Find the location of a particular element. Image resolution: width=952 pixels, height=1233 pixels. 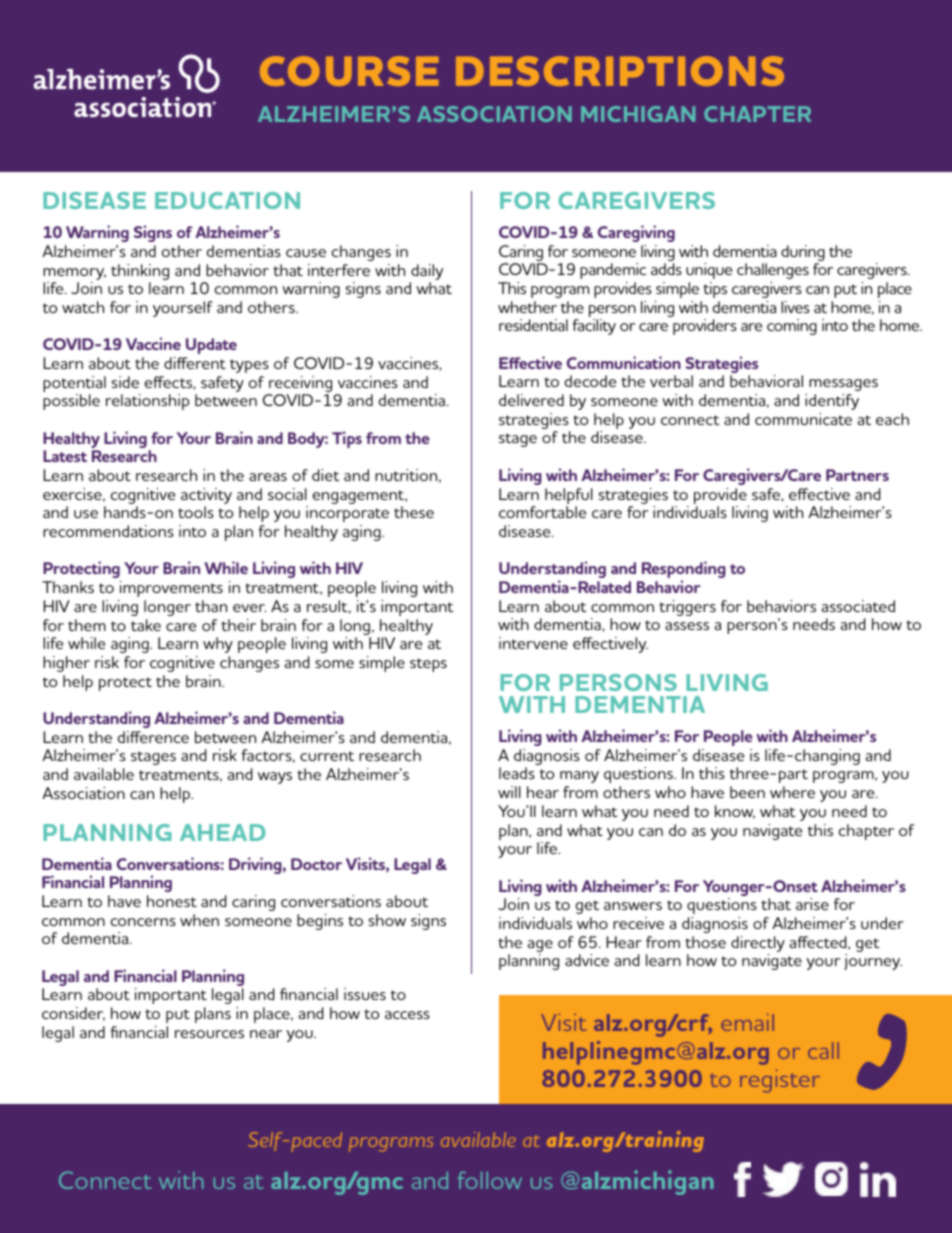

DESCRIPTIONS is located at coordinates (620, 71).
